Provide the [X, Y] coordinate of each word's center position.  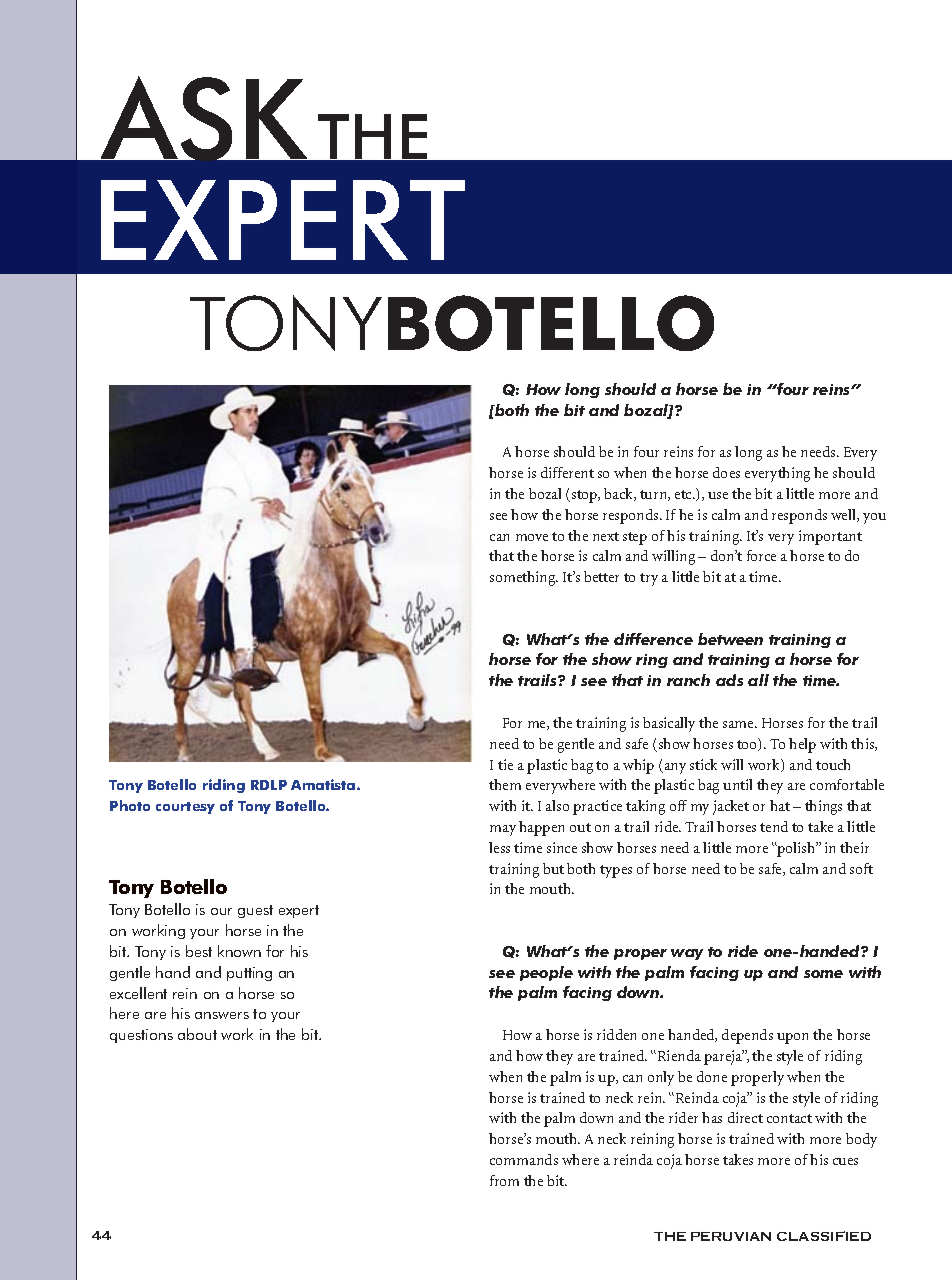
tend [774, 826]
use [718, 495]
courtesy [185, 808]
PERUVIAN [731, 1236]
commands [524, 1159]
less [499, 847]
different [567, 472]
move [532, 537]
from [504, 1180]
